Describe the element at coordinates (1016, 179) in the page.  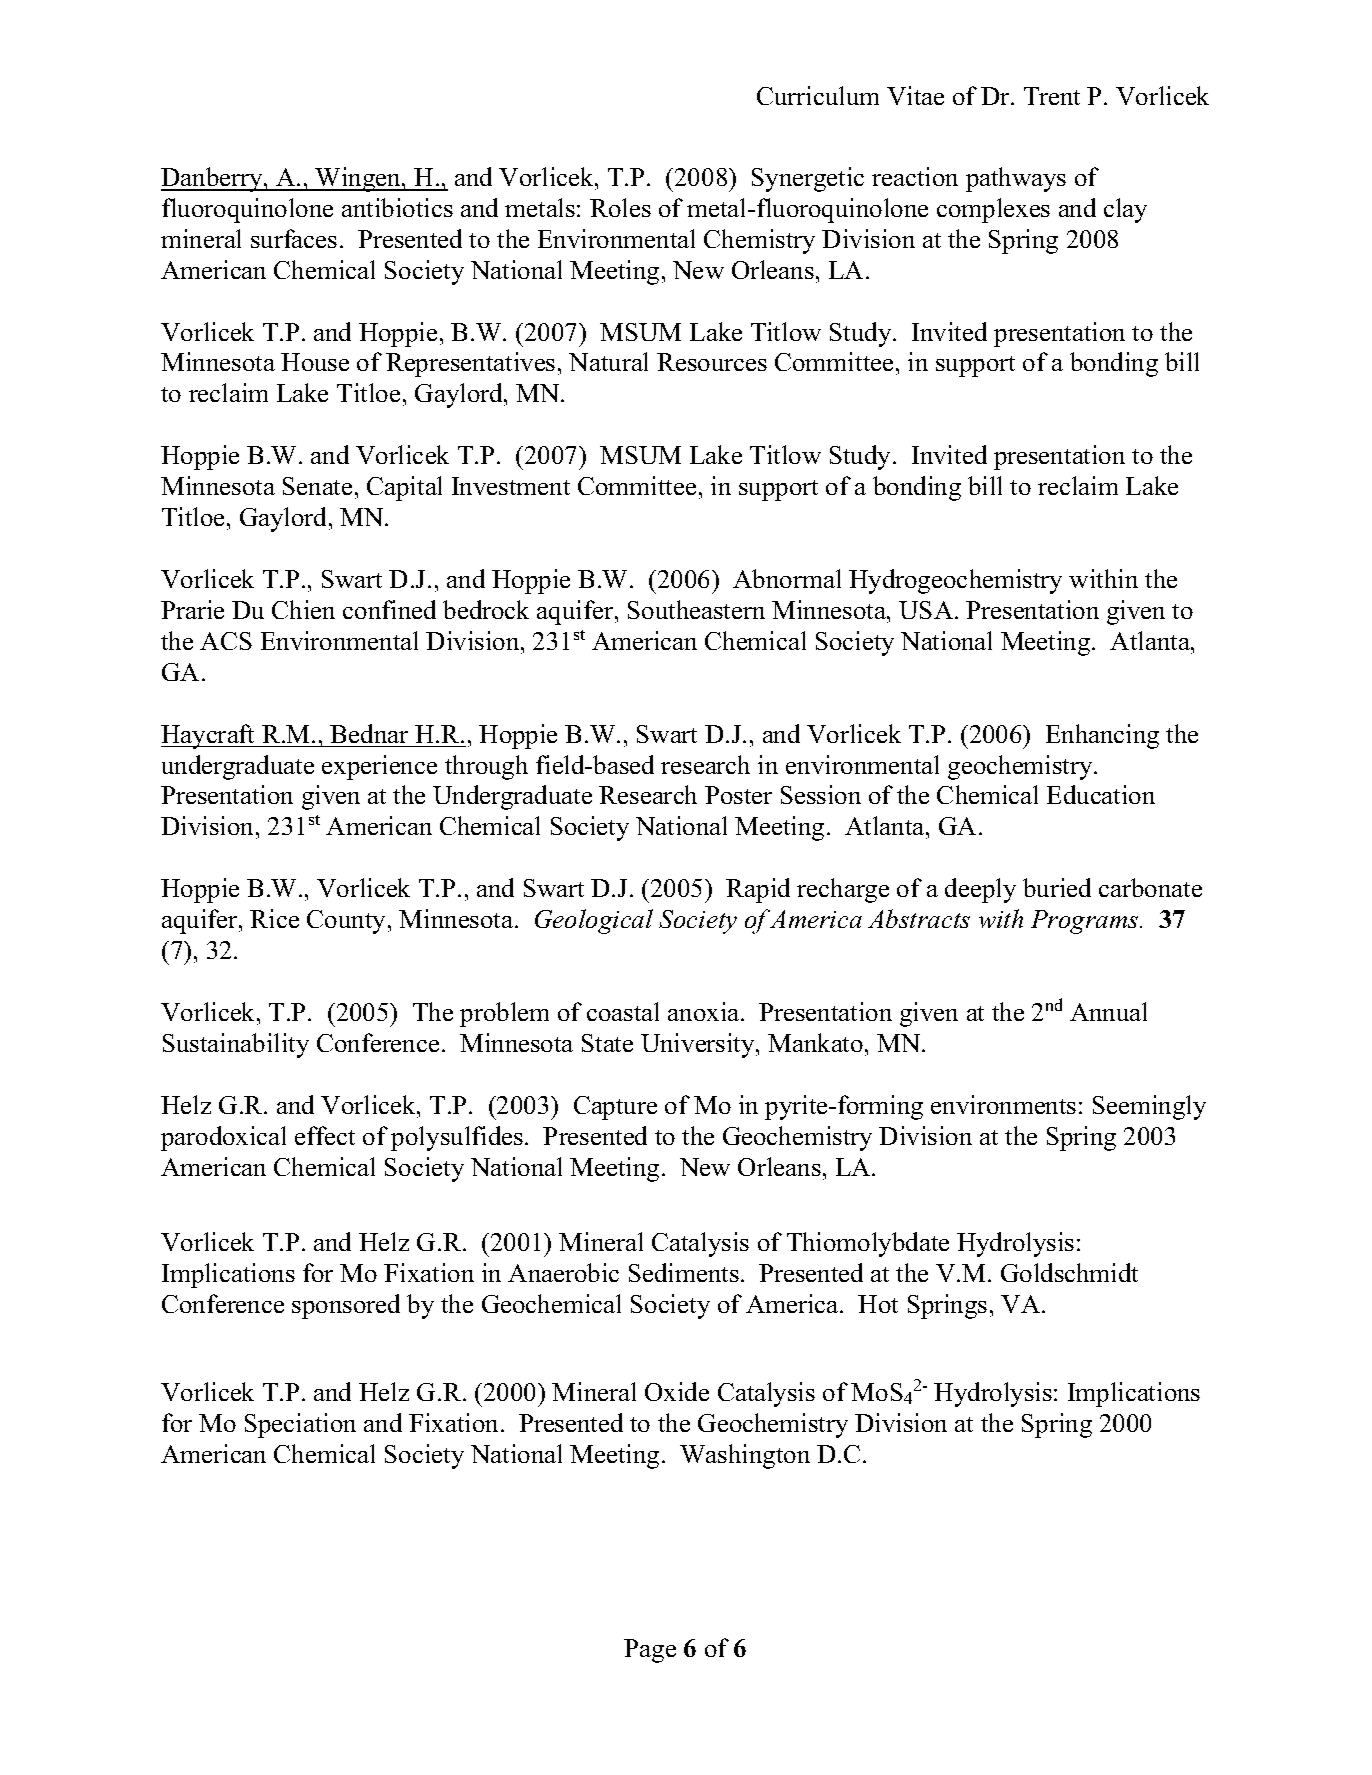
I see `pathways` at that location.
